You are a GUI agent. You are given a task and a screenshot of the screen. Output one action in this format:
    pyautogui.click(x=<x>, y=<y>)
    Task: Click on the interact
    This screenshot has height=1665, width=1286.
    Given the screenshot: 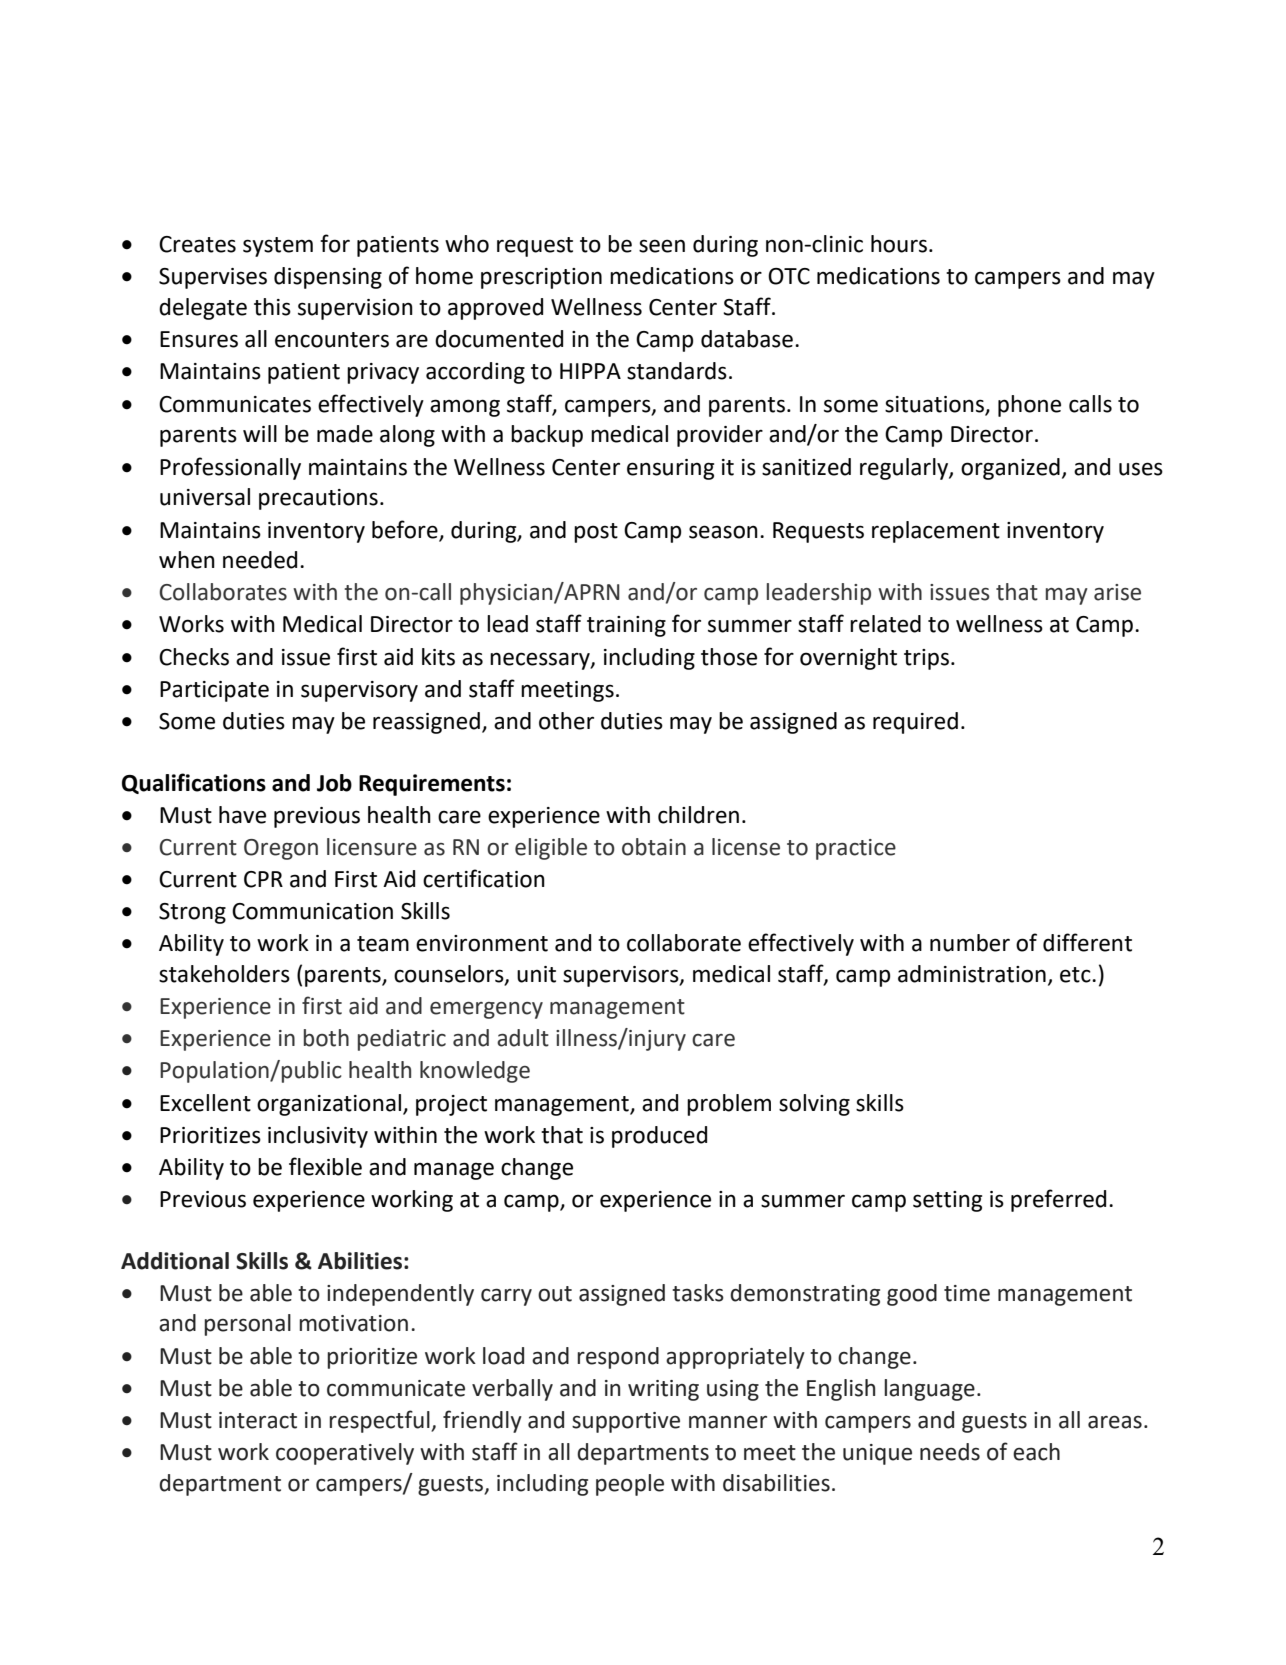 What is the action you would take?
    pyautogui.click(x=258, y=1420)
